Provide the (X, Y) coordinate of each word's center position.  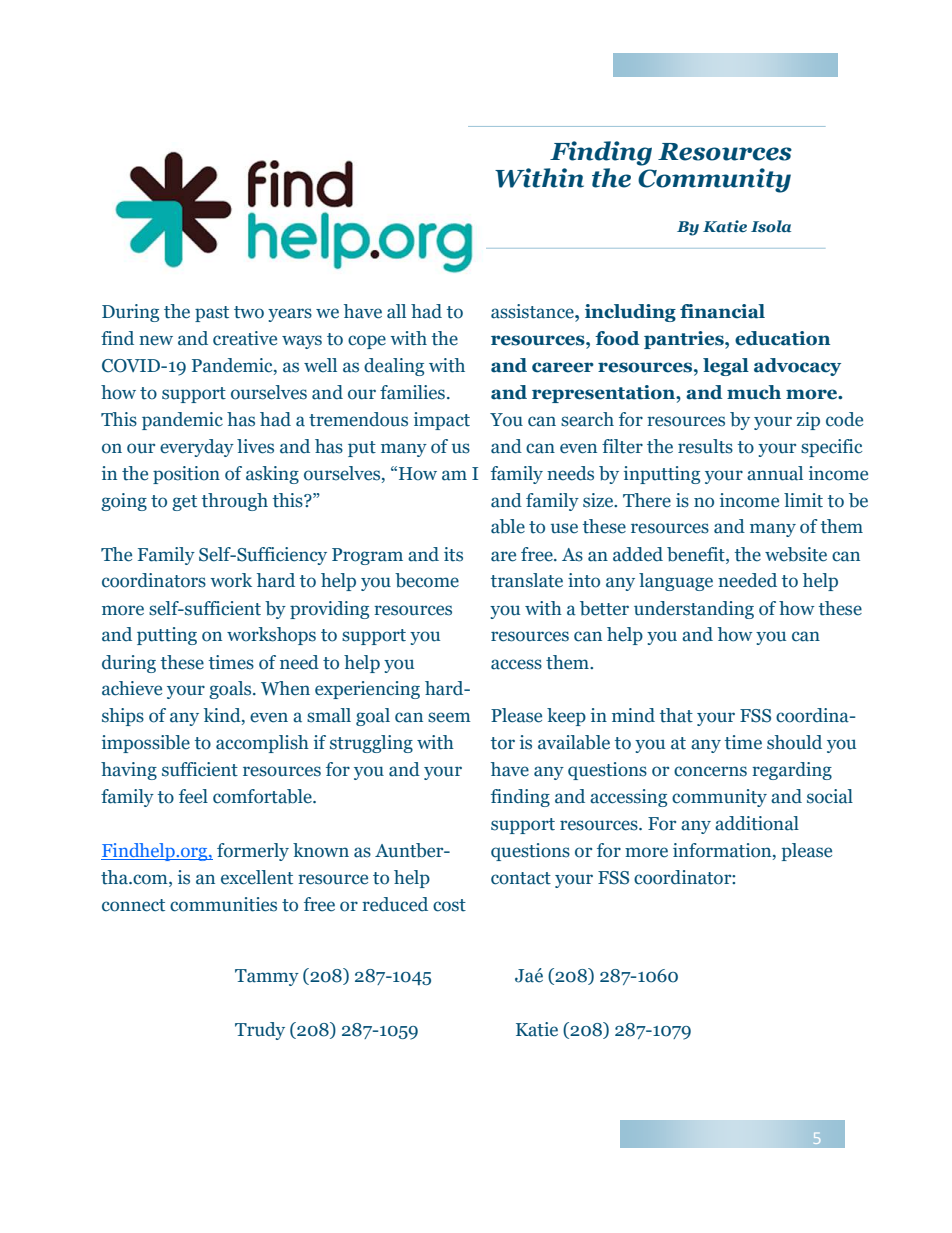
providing (329, 610)
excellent (257, 877)
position (186, 475)
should (794, 742)
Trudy (260, 1031)
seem (449, 717)
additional (757, 823)
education (782, 338)
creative (245, 338)
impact (442, 421)
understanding (694, 610)
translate (527, 580)
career (563, 367)
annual (775, 473)
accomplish (262, 744)
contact (521, 878)
